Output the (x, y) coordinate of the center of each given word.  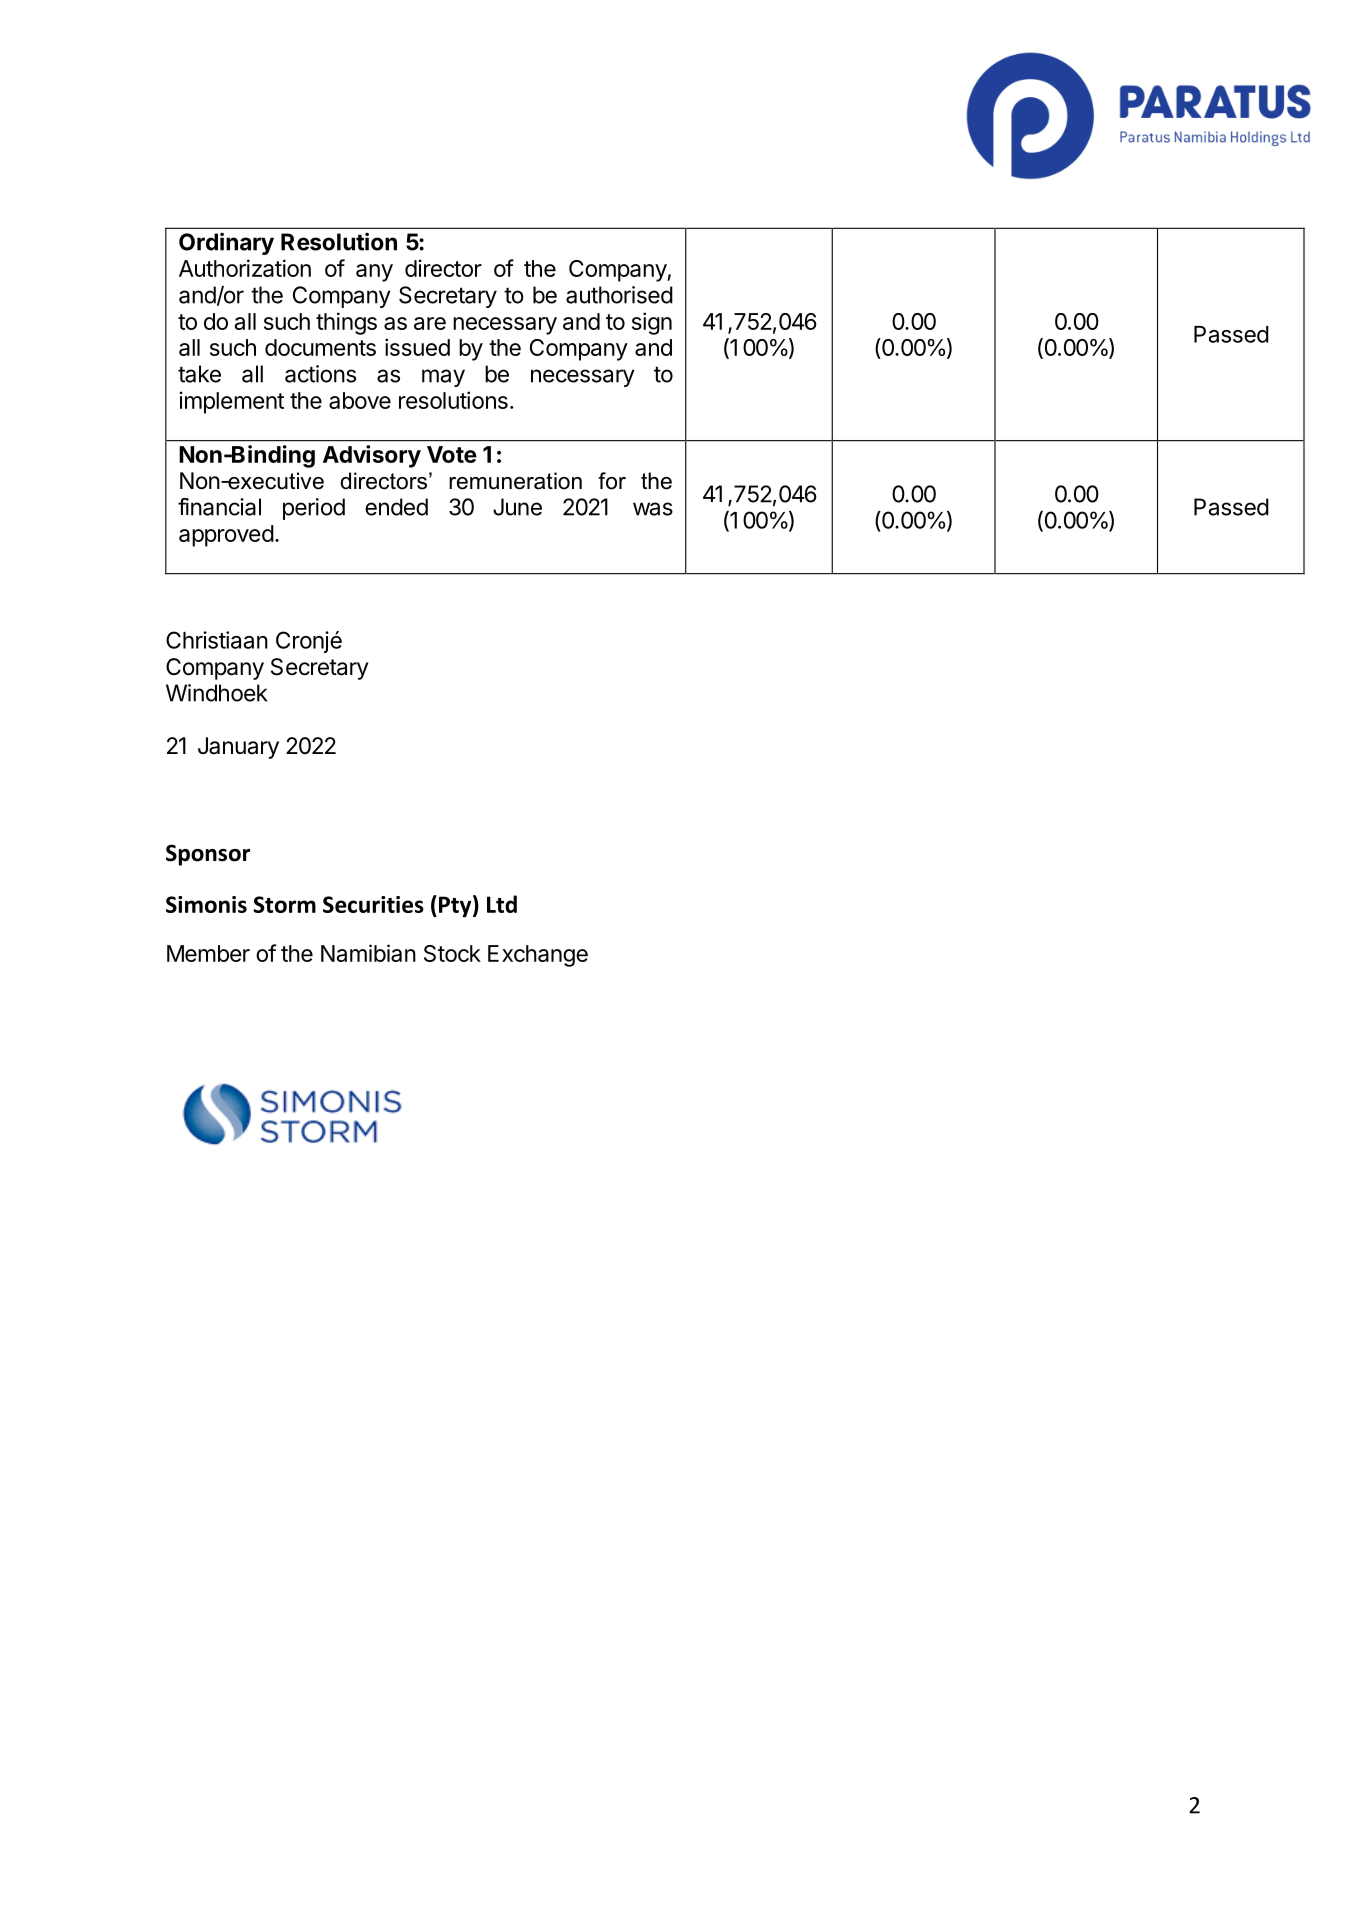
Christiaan (217, 640)
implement (232, 402)
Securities (373, 904)
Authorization (245, 268)
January (238, 748)
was (653, 509)
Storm (284, 904)
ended (396, 507)
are (430, 323)
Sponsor (208, 855)
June (517, 507)
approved (226, 536)
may (443, 378)
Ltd (502, 904)
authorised (619, 295)
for (612, 481)
